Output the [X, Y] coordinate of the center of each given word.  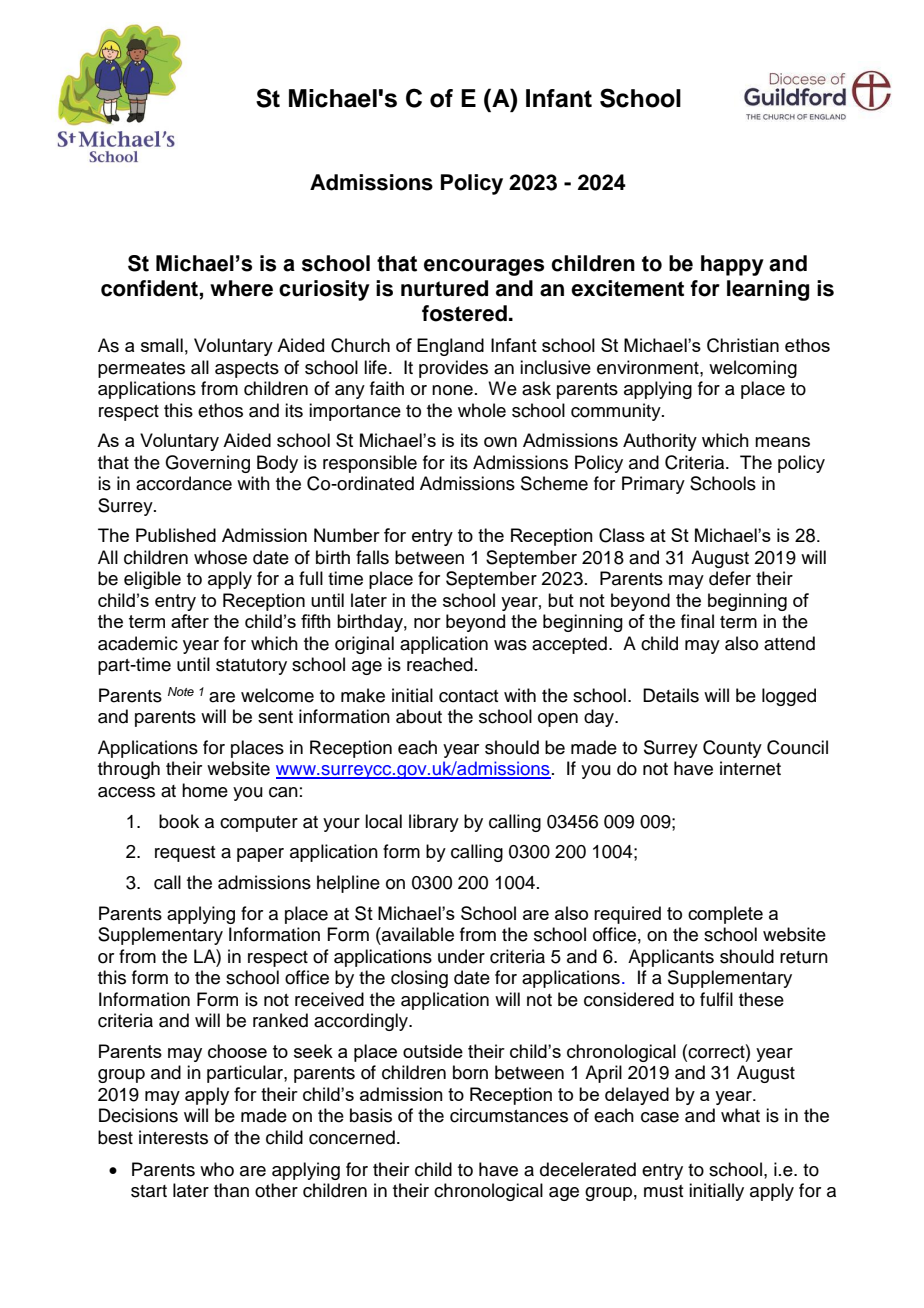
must [663, 1191]
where [241, 288]
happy [732, 265]
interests [173, 1137]
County [732, 749]
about [419, 716]
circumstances [509, 1115]
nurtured [444, 288]
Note [181, 691]
